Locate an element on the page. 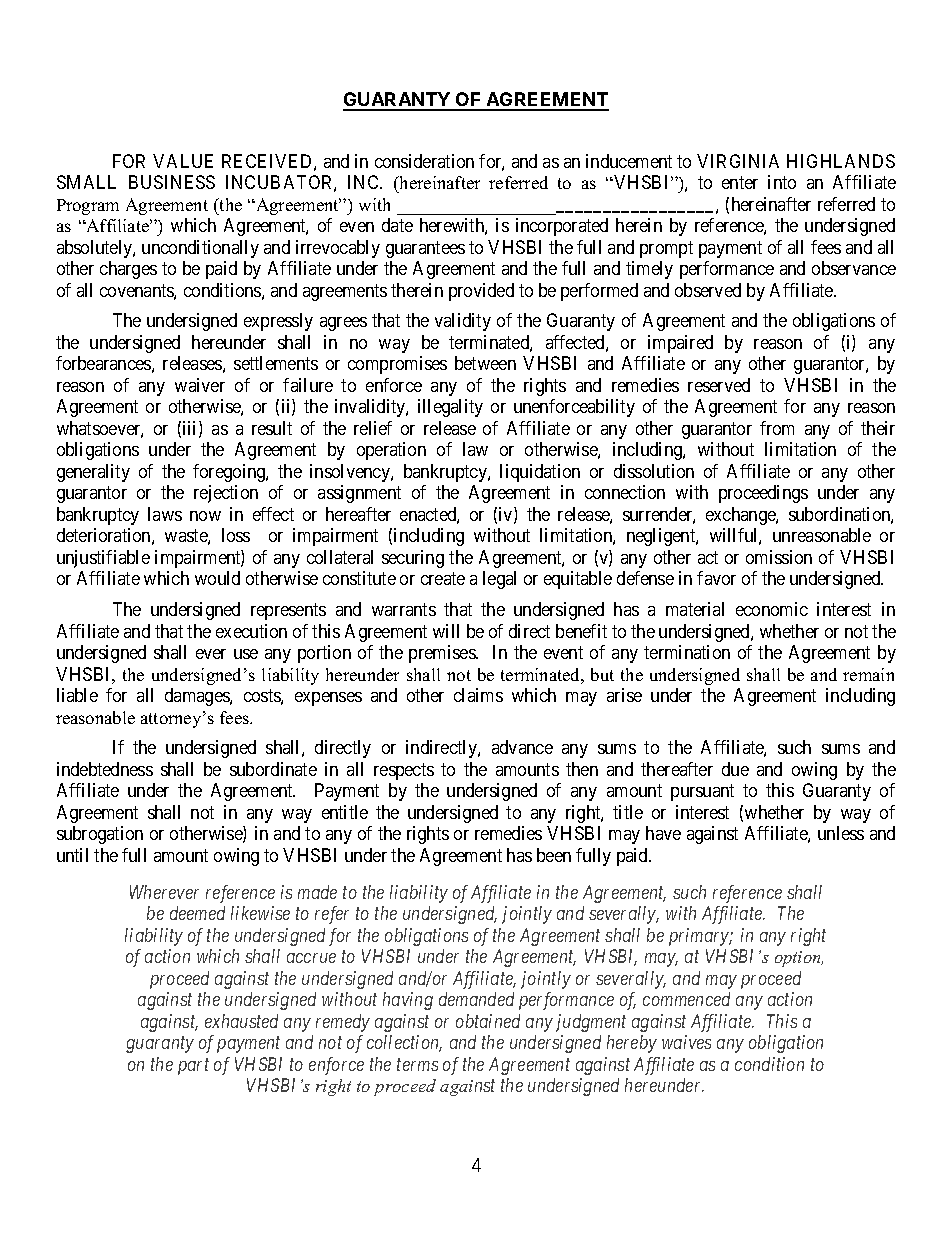 Image resolution: width=952 pixels, height=1233 pixels. economic is located at coordinates (772, 609).
